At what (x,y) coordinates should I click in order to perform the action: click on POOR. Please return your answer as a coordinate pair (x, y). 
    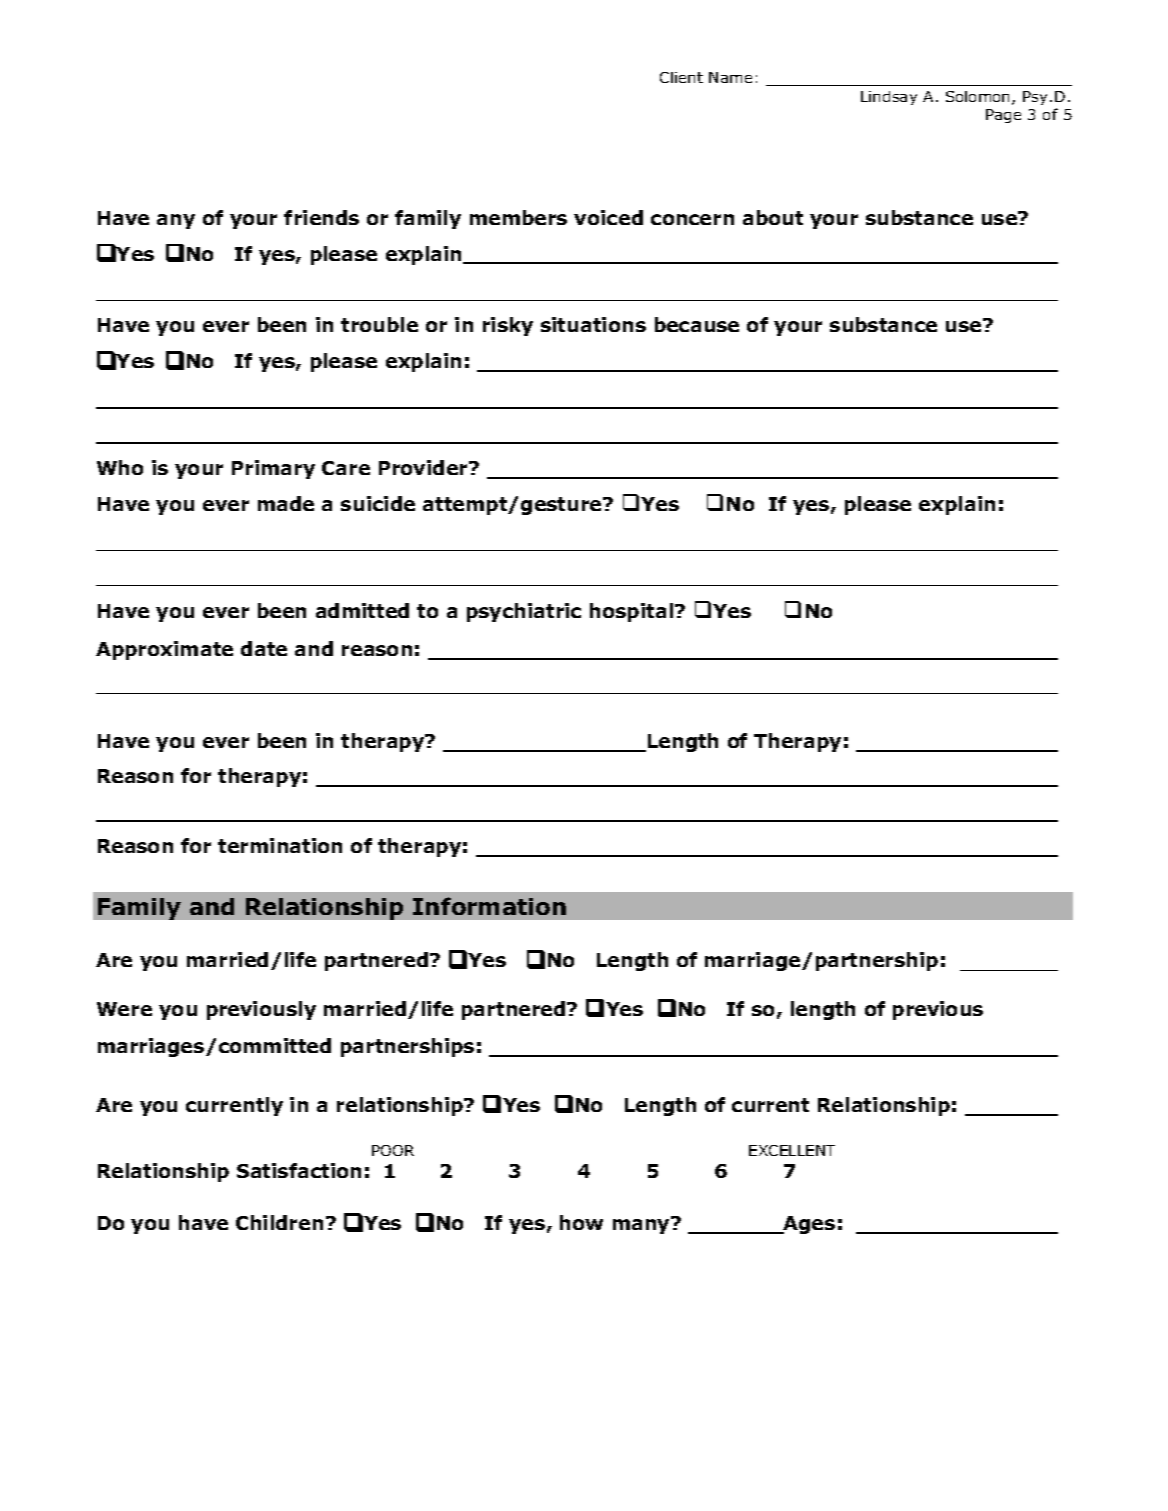
    Looking at the image, I should click on (393, 1150).
